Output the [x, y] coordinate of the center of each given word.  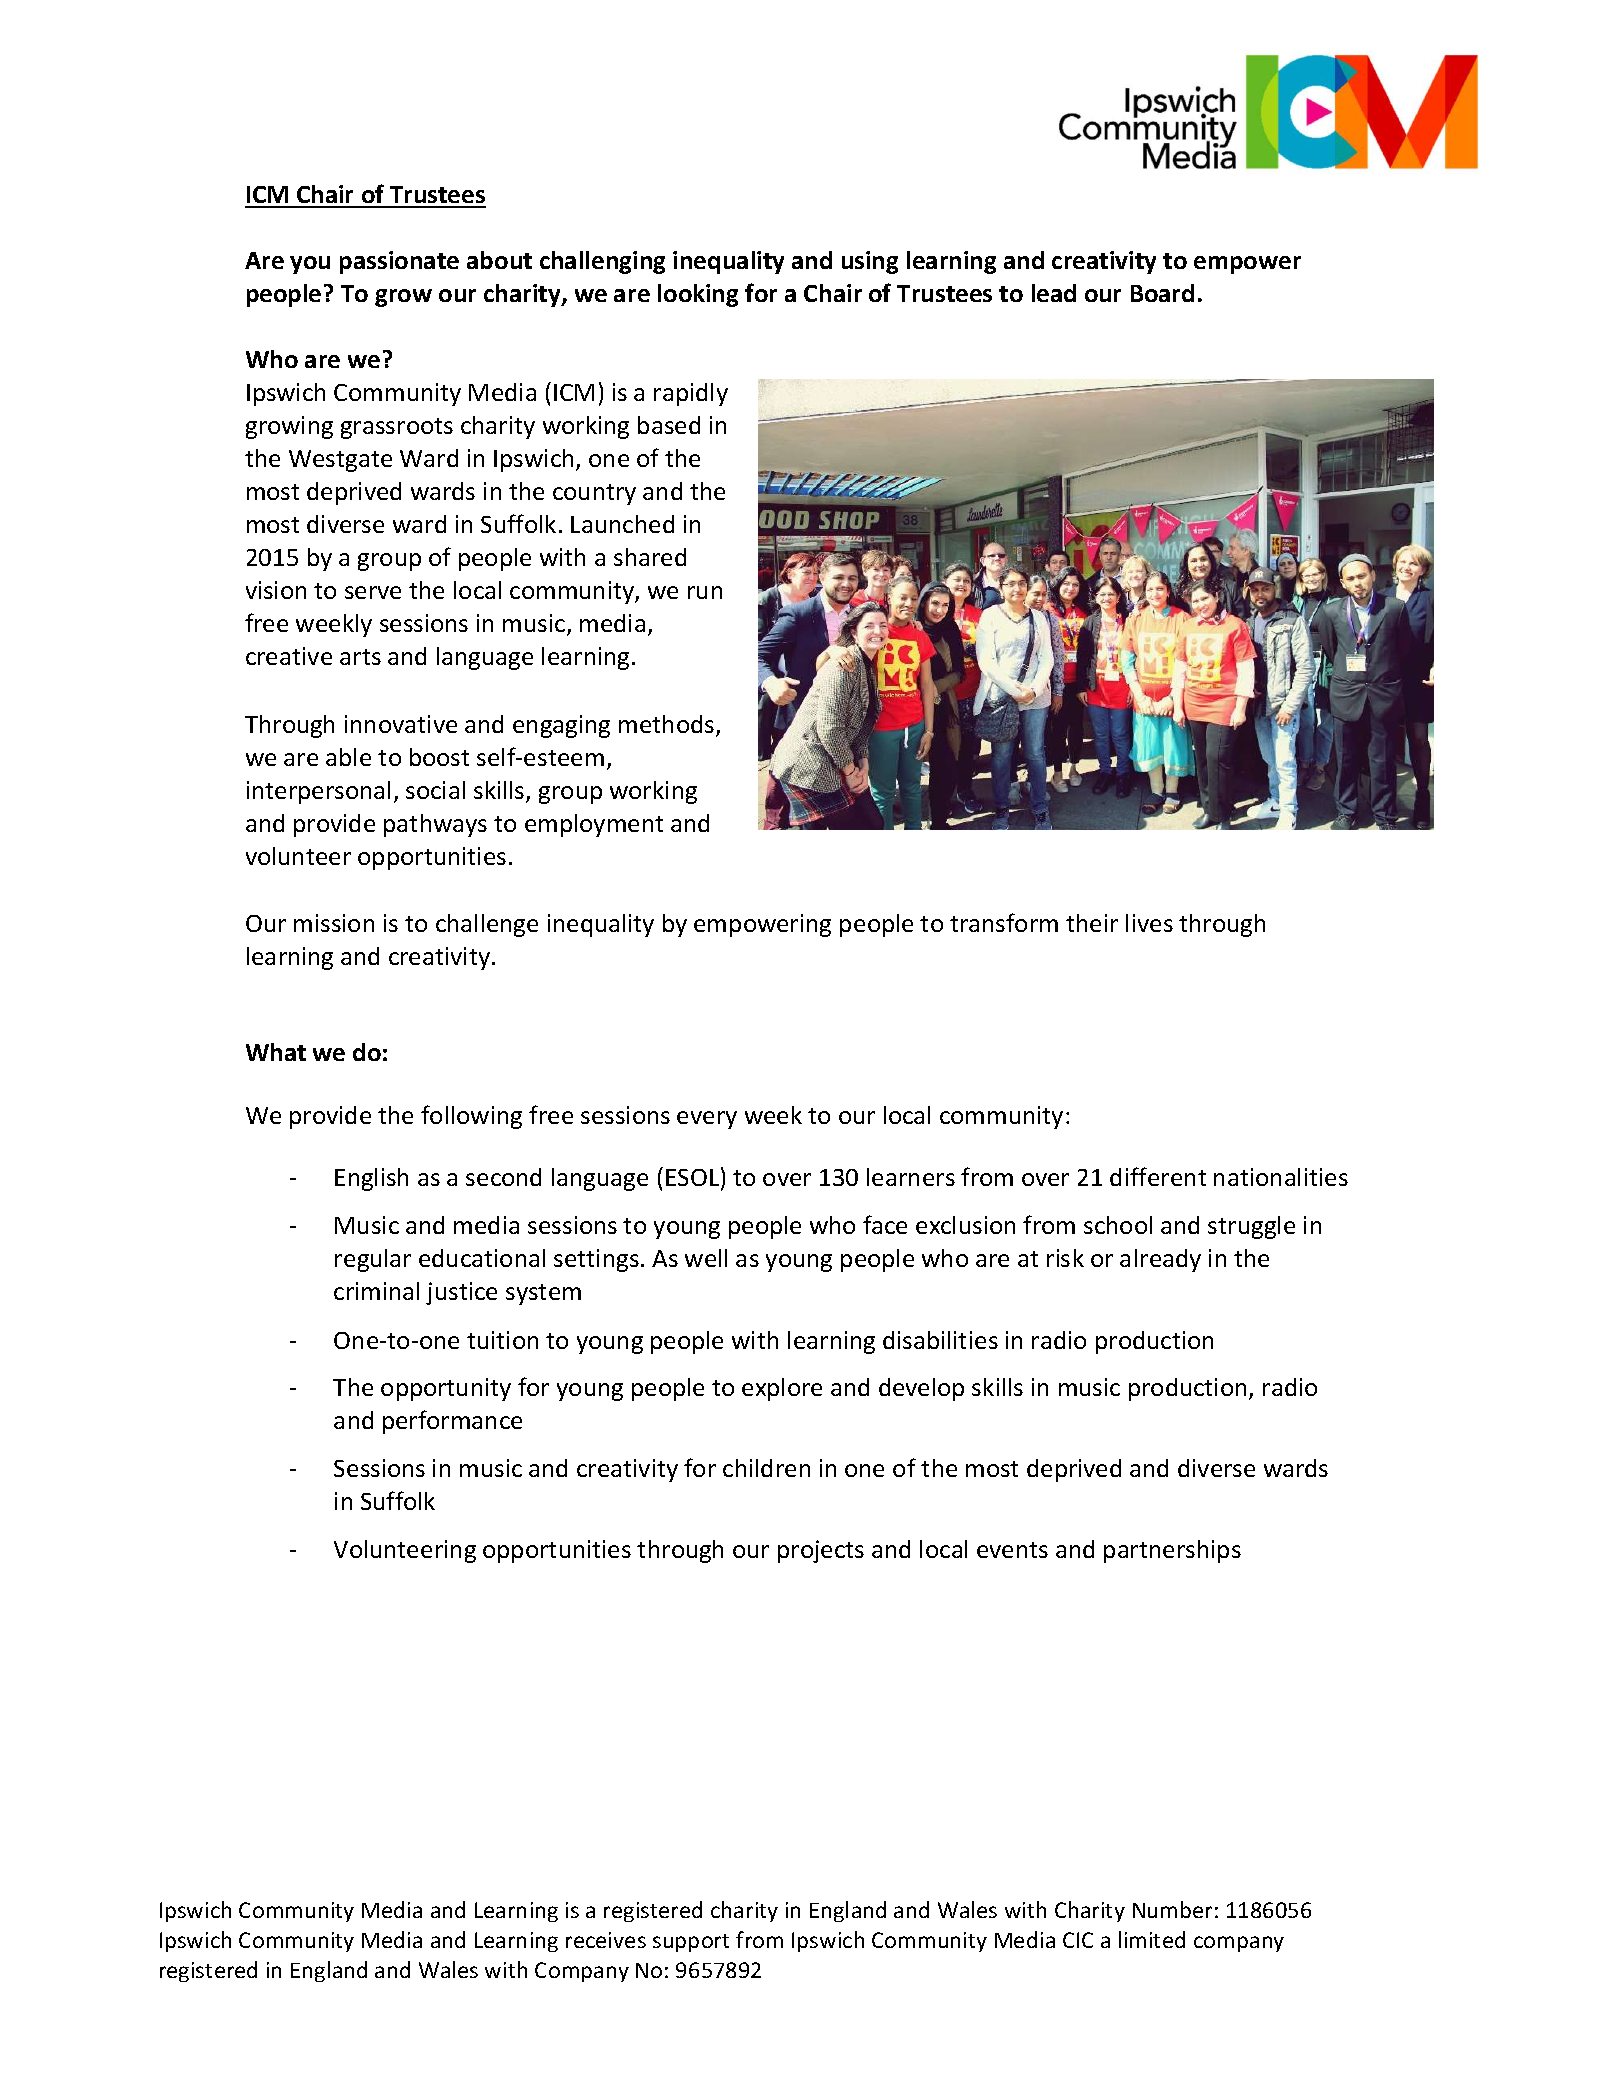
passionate [399, 262]
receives [606, 1940]
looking [698, 295]
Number [1172, 1909]
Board [1162, 293]
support [691, 1943]
